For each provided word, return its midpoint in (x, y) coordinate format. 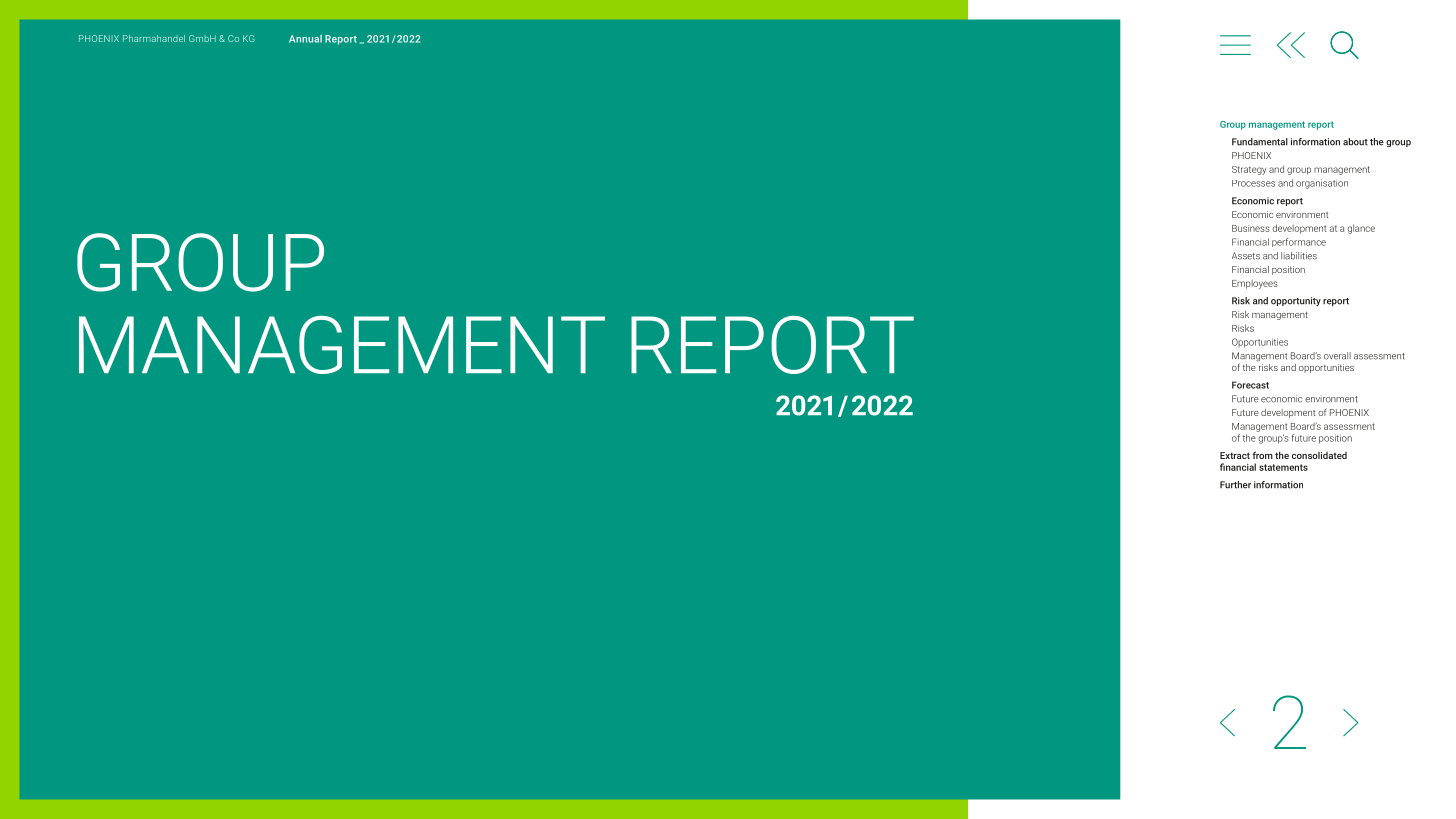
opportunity (1296, 301)
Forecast (1250, 385)
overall (1337, 356)
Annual (305, 39)
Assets (1246, 256)
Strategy (1249, 170)
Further (1235, 485)
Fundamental (1260, 142)
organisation (1322, 184)
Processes (1253, 183)
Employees (1255, 284)
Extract (1235, 455)
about (1355, 142)
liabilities (1299, 256)
